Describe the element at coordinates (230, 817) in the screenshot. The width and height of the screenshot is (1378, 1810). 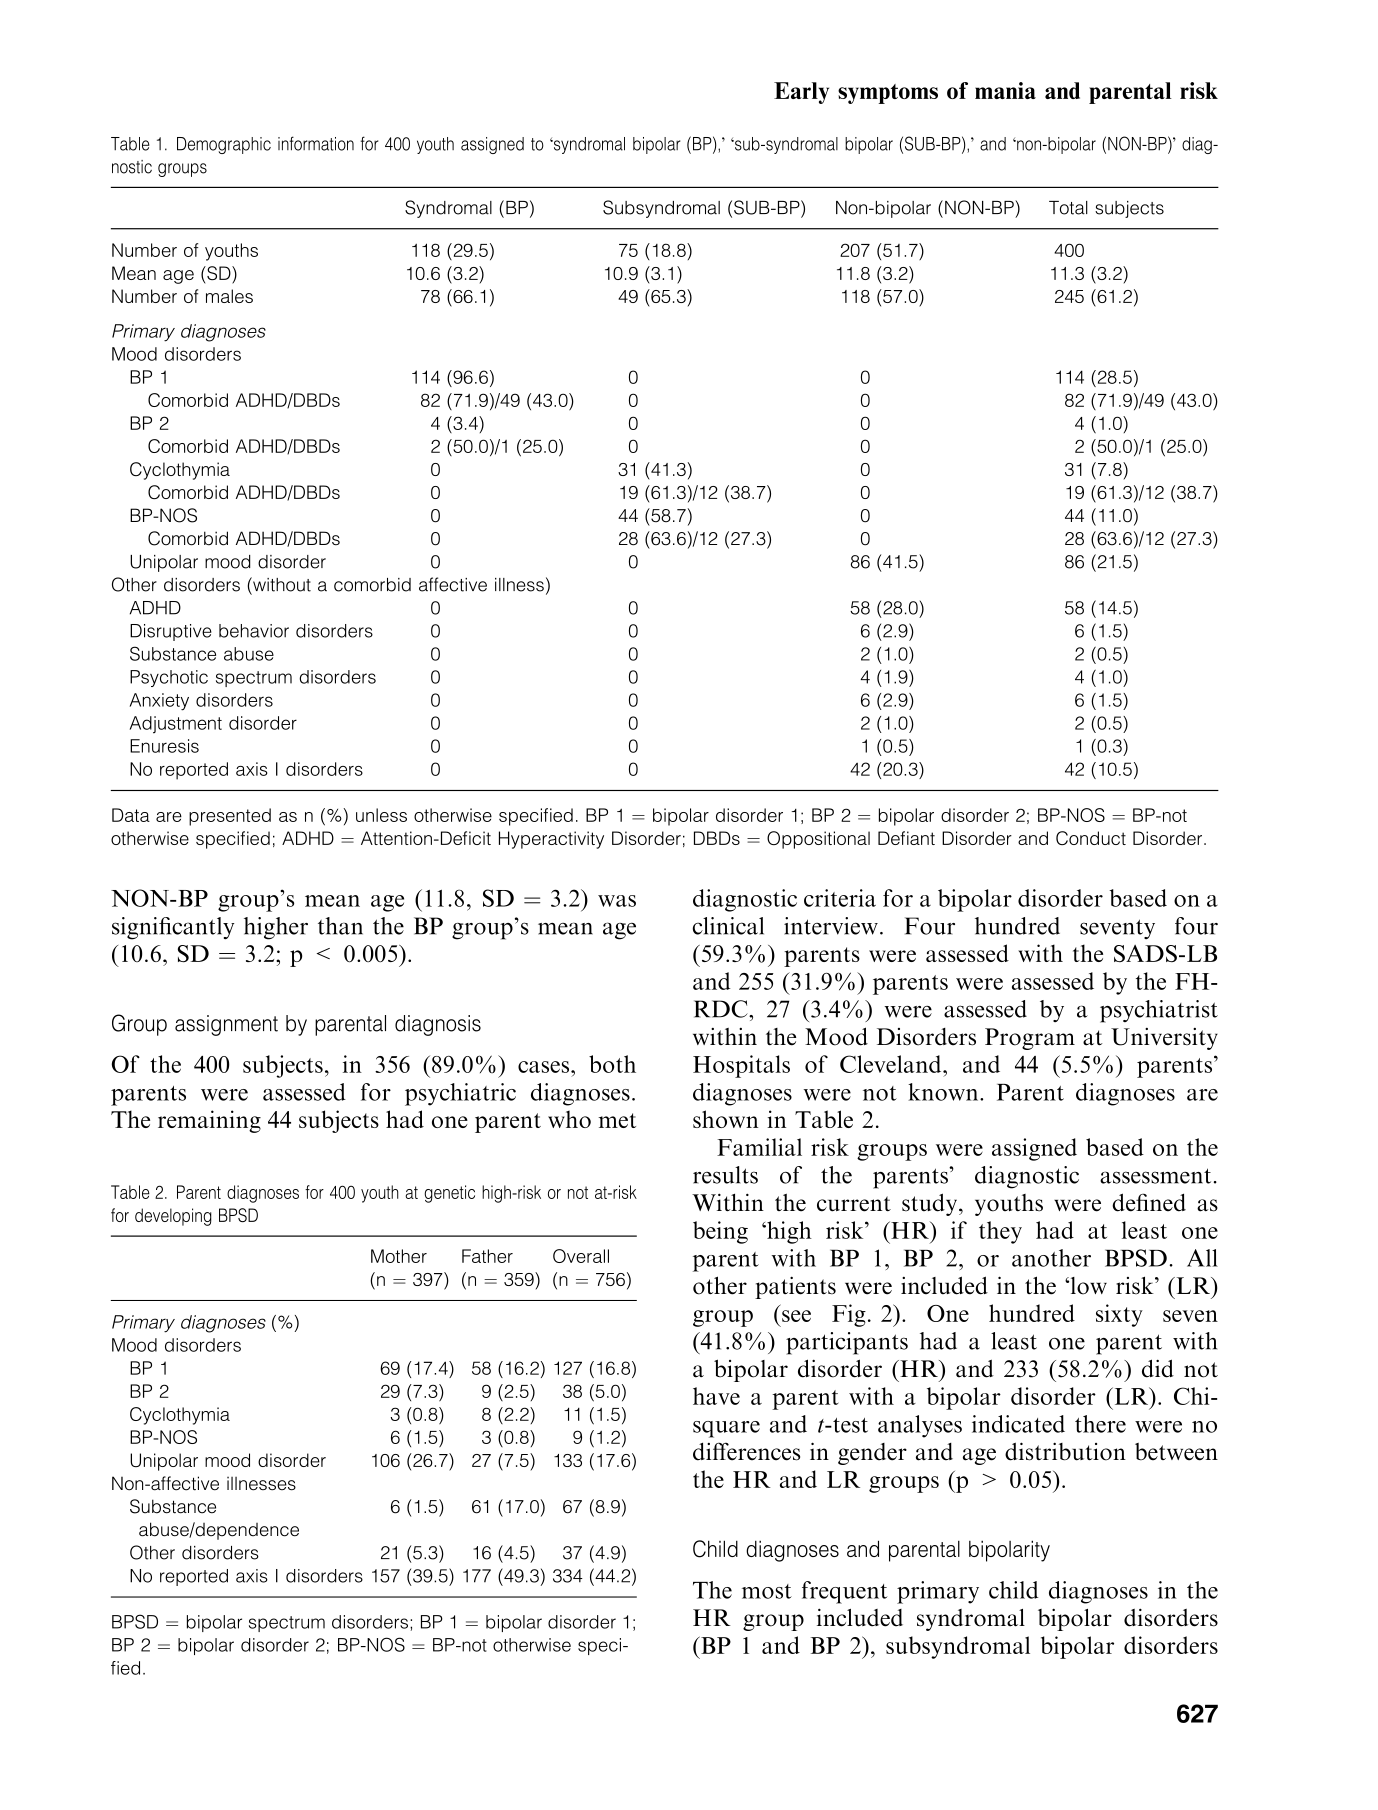
I see `presented` at that location.
